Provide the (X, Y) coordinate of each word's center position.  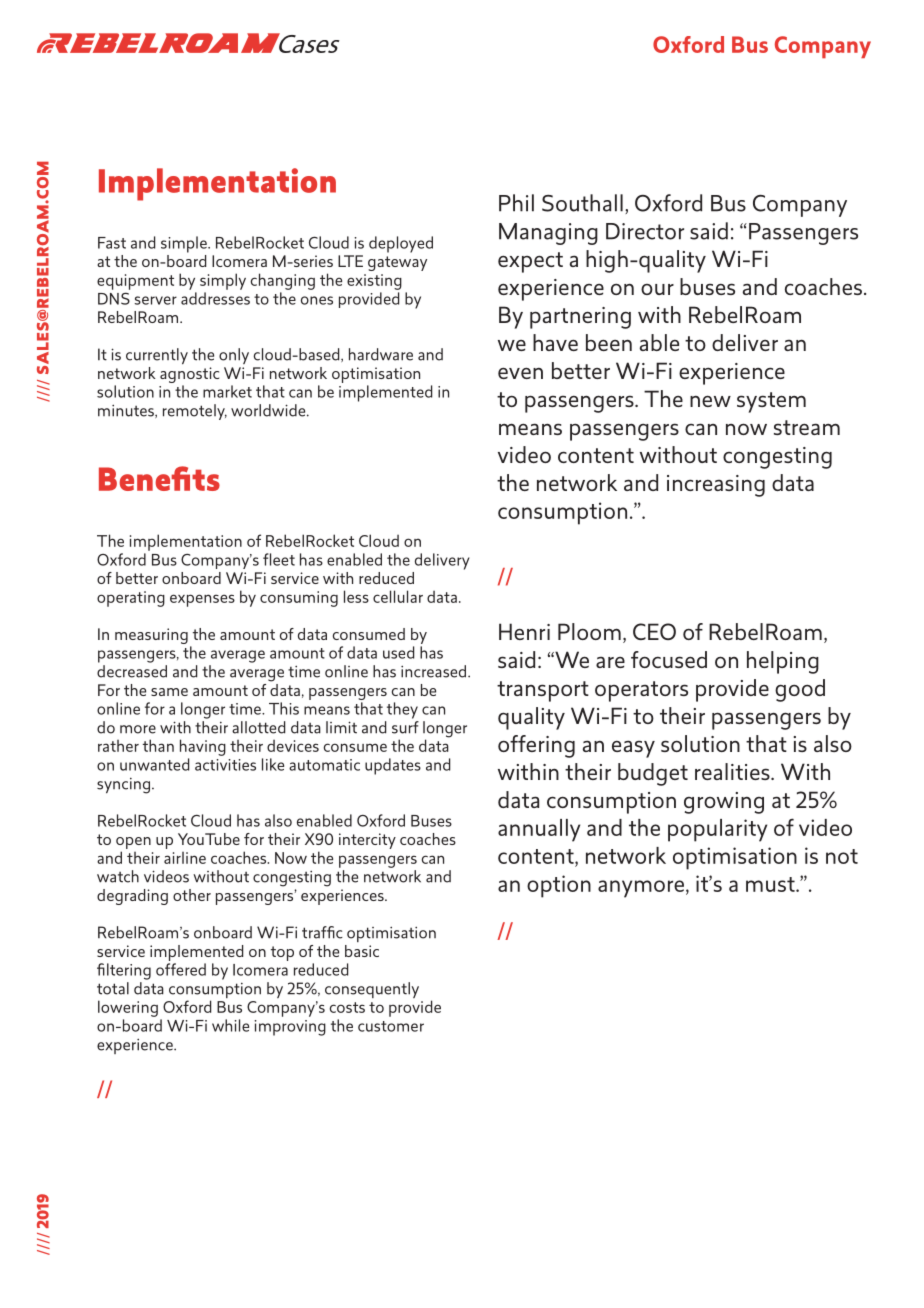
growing (724, 803)
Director (645, 231)
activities (225, 765)
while (230, 1025)
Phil (516, 203)
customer (391, 1026)
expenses (202, 600)
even (520, 373)
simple (185, 244)
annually (539, 830)
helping (783, 662)
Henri (524, 631)
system (771, 402)
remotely (195, 412)
